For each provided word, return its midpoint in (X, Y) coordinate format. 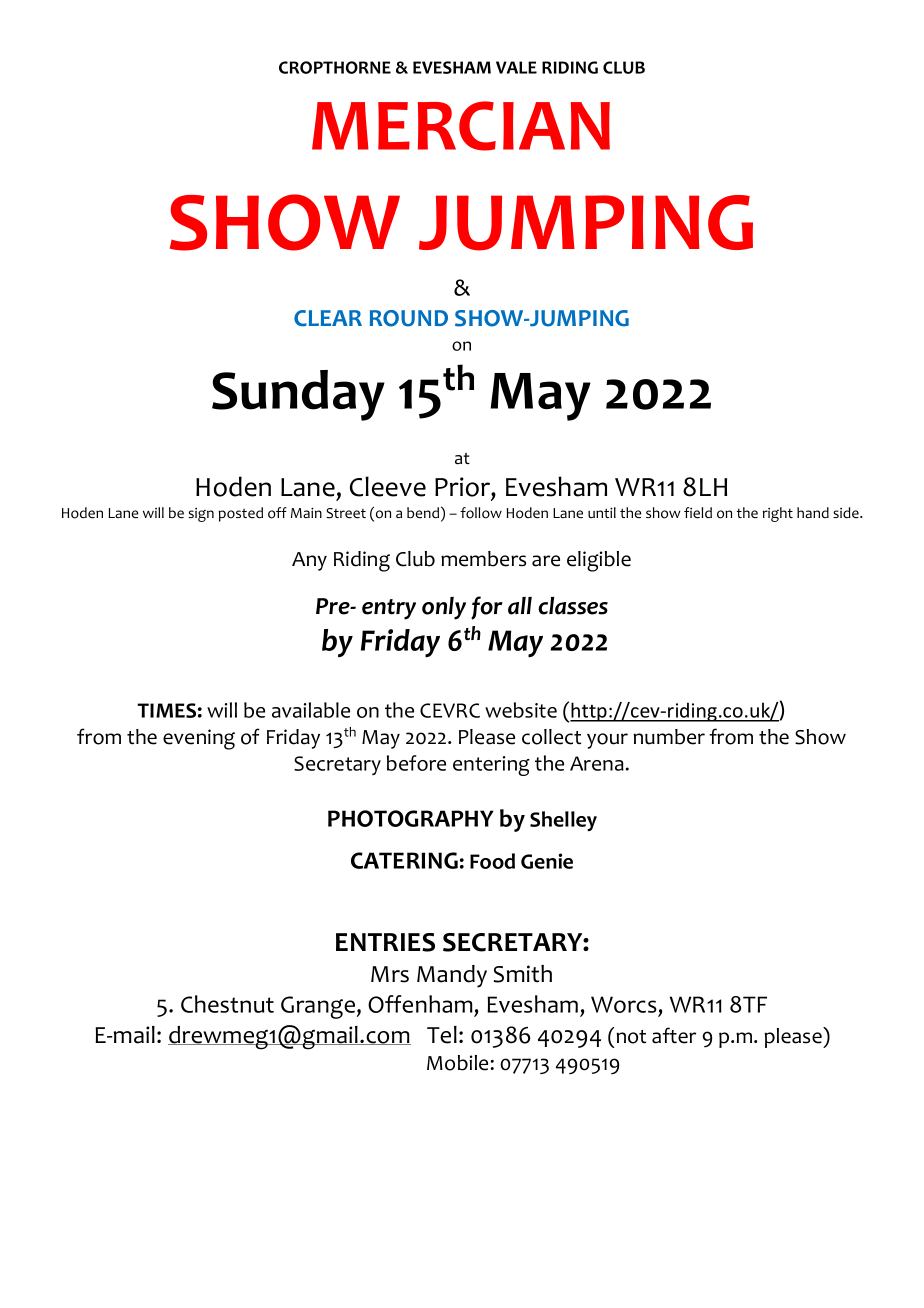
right (778, 514)
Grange (319, 1007)
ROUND (409, 318)
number (669, 737)
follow (481, 513)
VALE (516, 67)
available (311, 710)
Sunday (298, 395)
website (521, 710)
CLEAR (328, 318)
